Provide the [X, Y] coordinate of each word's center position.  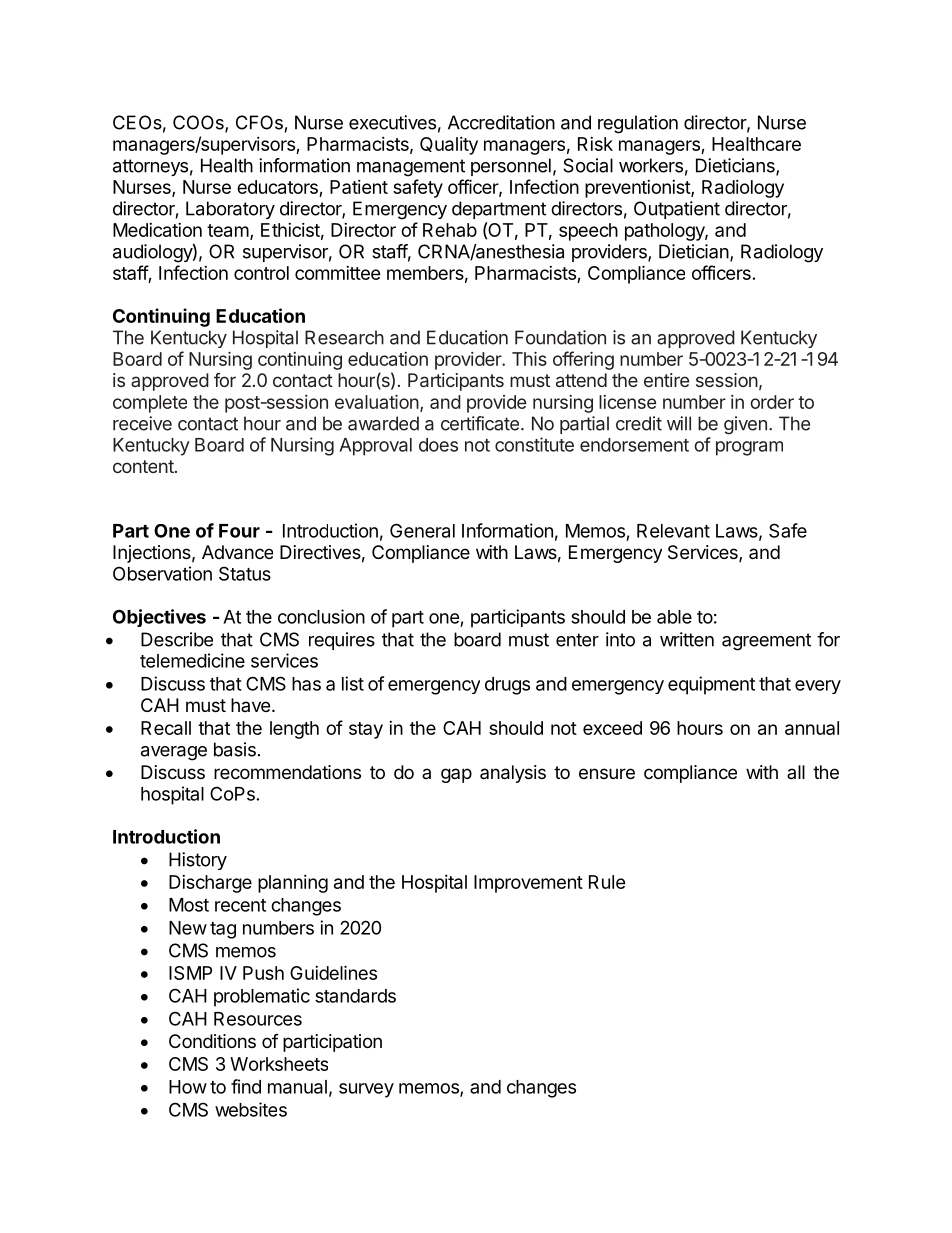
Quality [449, 146]
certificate [480, 423]
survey [366, 1090]
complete [150, 404]
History [198, 861]
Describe [177, 639]
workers [651, 165]
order [772, 402]
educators [277, 187]
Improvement [528, 884]
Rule [607, 882]
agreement [766, 642]
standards [355, 996]
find [246, 1086]
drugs [507, 686]
